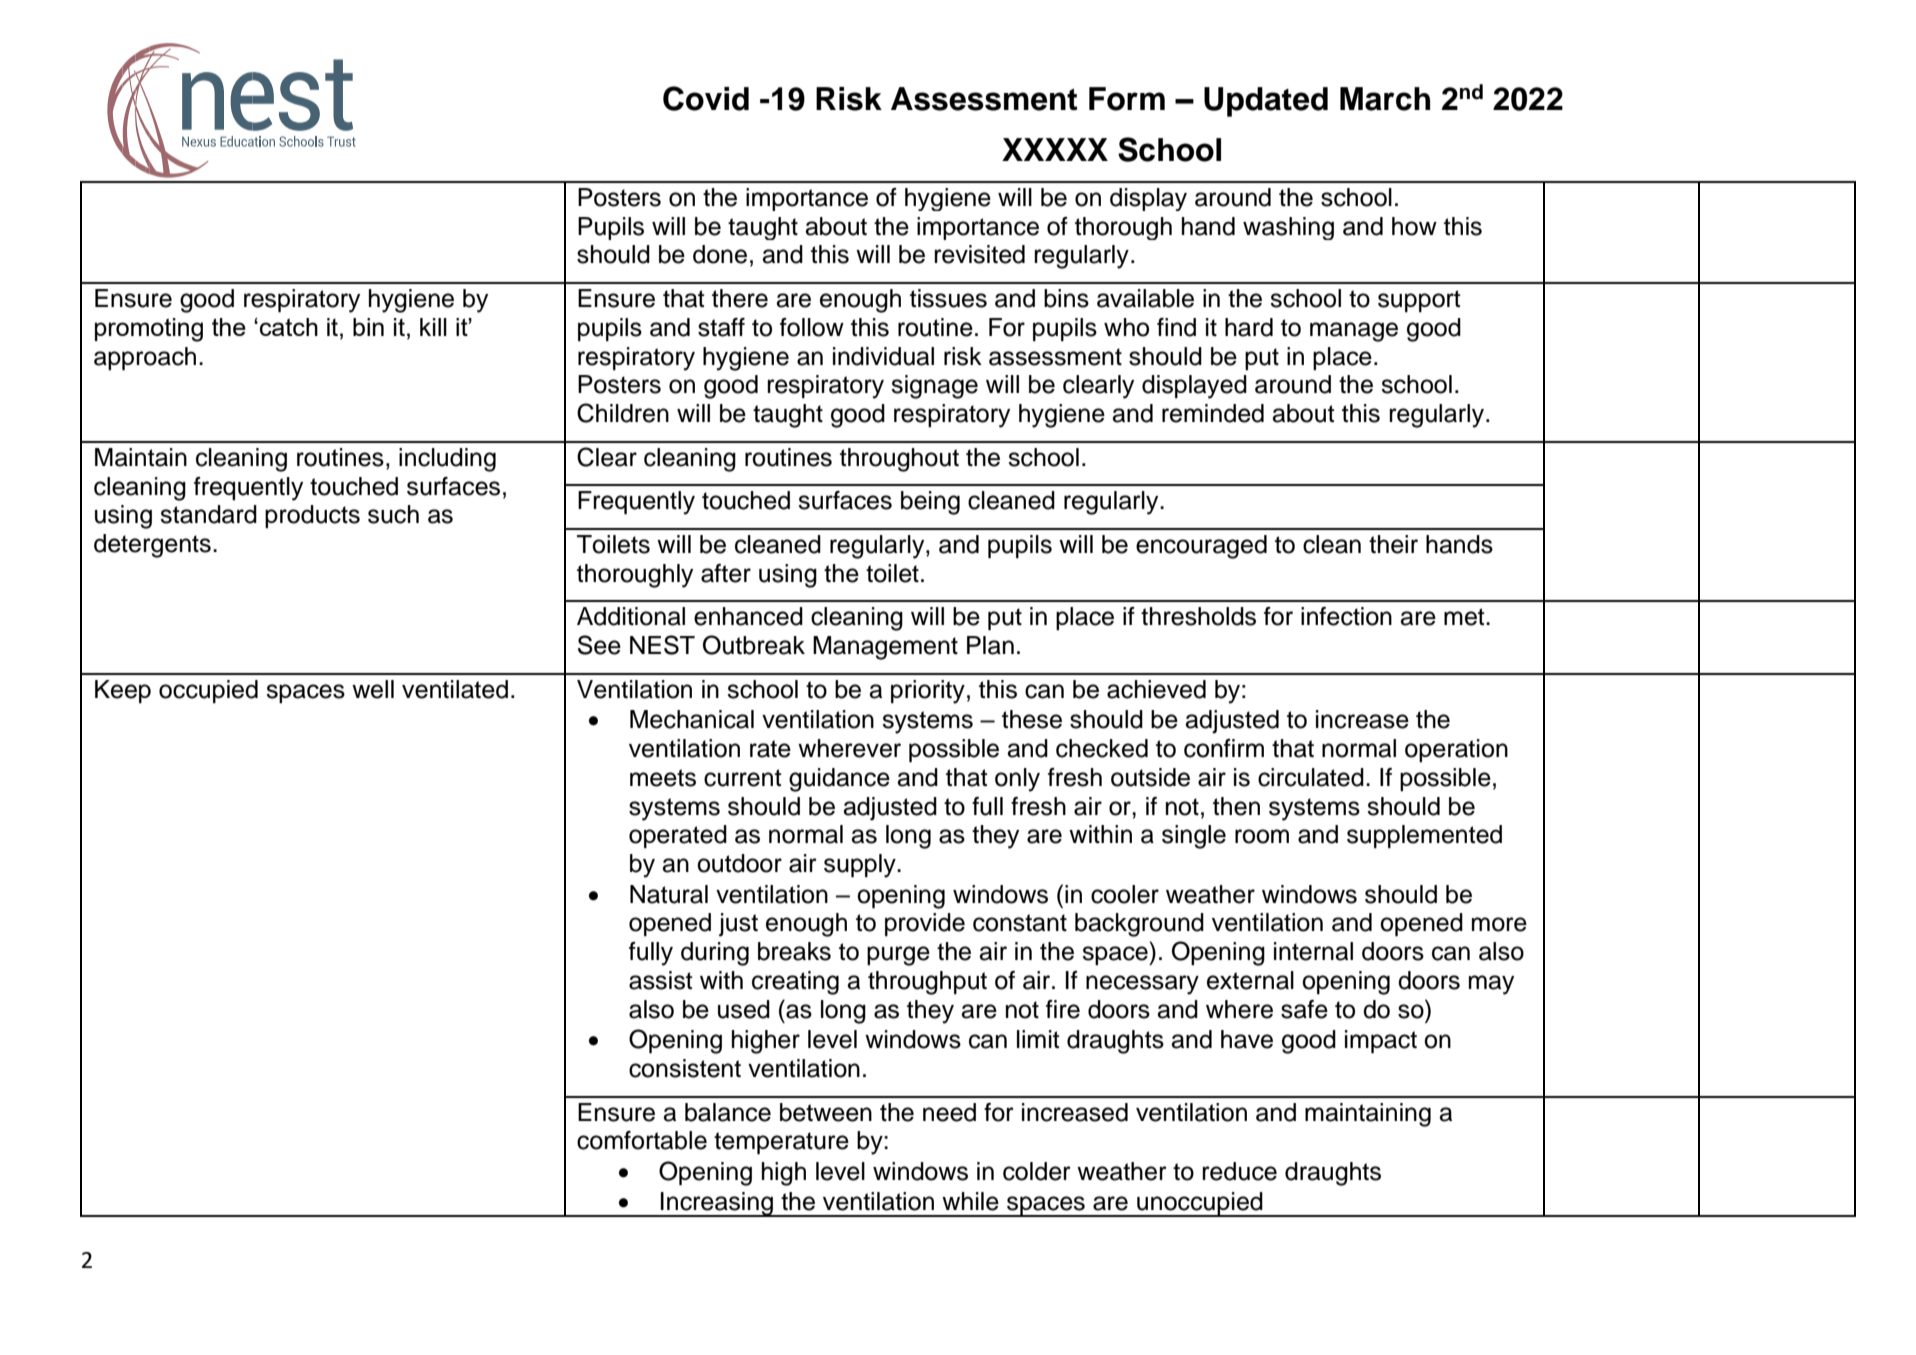  I want to click on reminded, so click(1213, 413).
